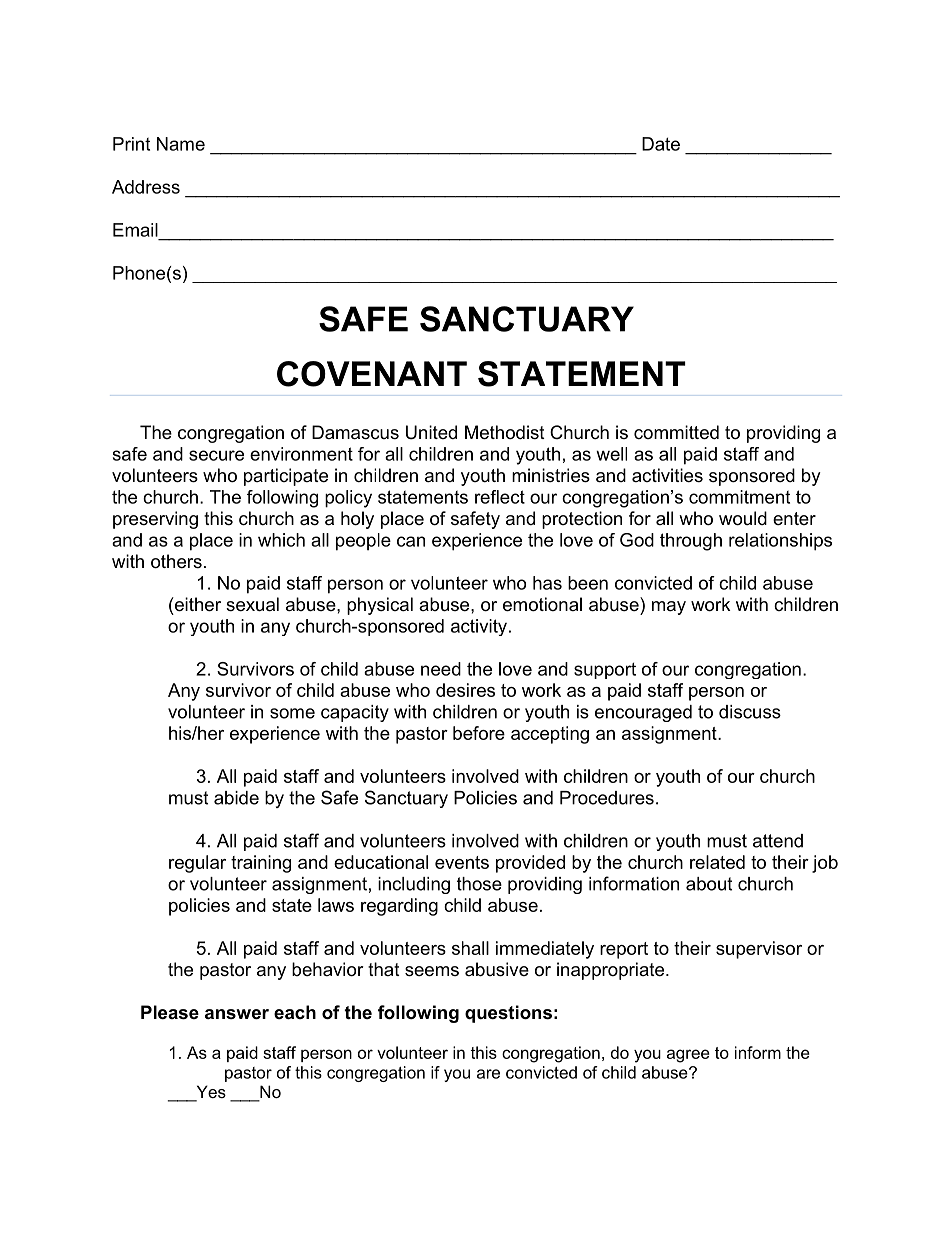  Describe the element at coordinates (237, 1014) in the screenshot. I see `answer` at that location.
